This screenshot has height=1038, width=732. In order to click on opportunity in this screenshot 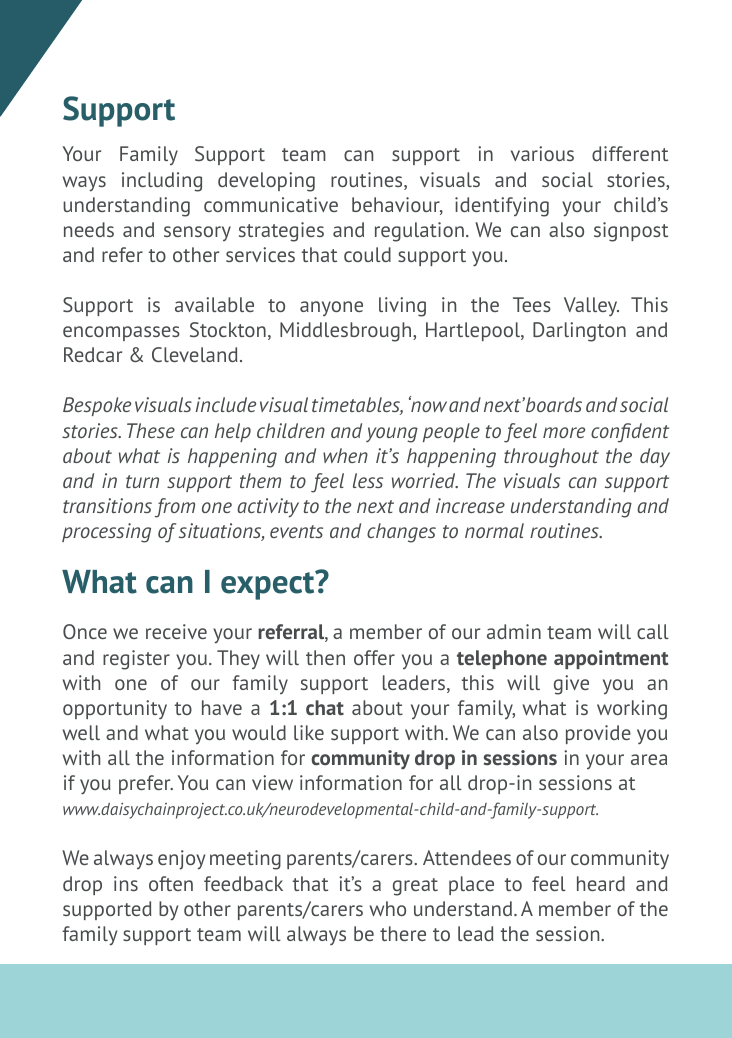, I will do `click(115, 709)`.
